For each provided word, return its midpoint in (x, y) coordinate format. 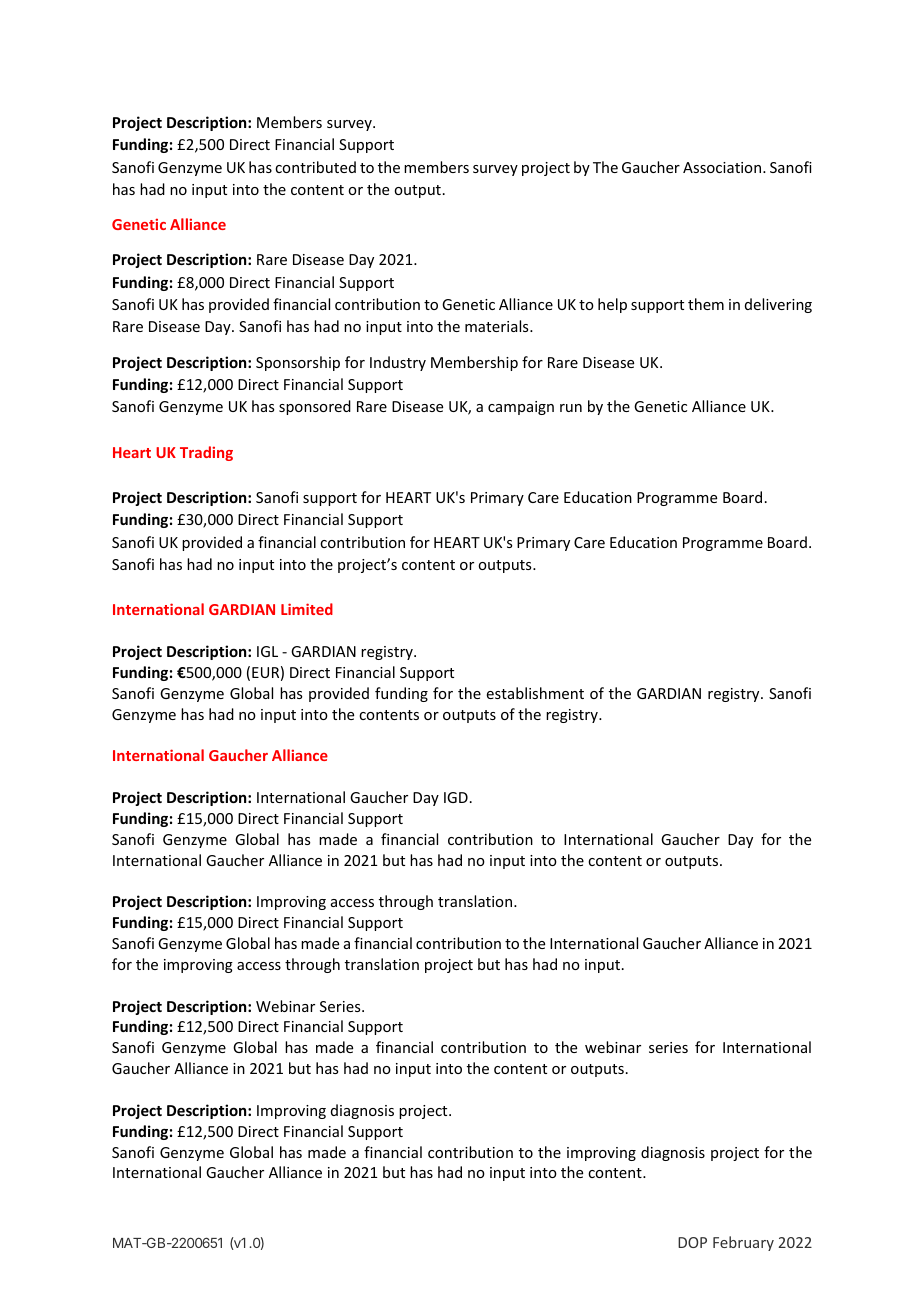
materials (498, 326)
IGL (267, 651)
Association (723, 167)
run (571, 408)
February (743, 1243)
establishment (535, 693)
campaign (521, 408)
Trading (206, 453)
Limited (307, 609)
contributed (315, 167)
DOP (692, 1242)
